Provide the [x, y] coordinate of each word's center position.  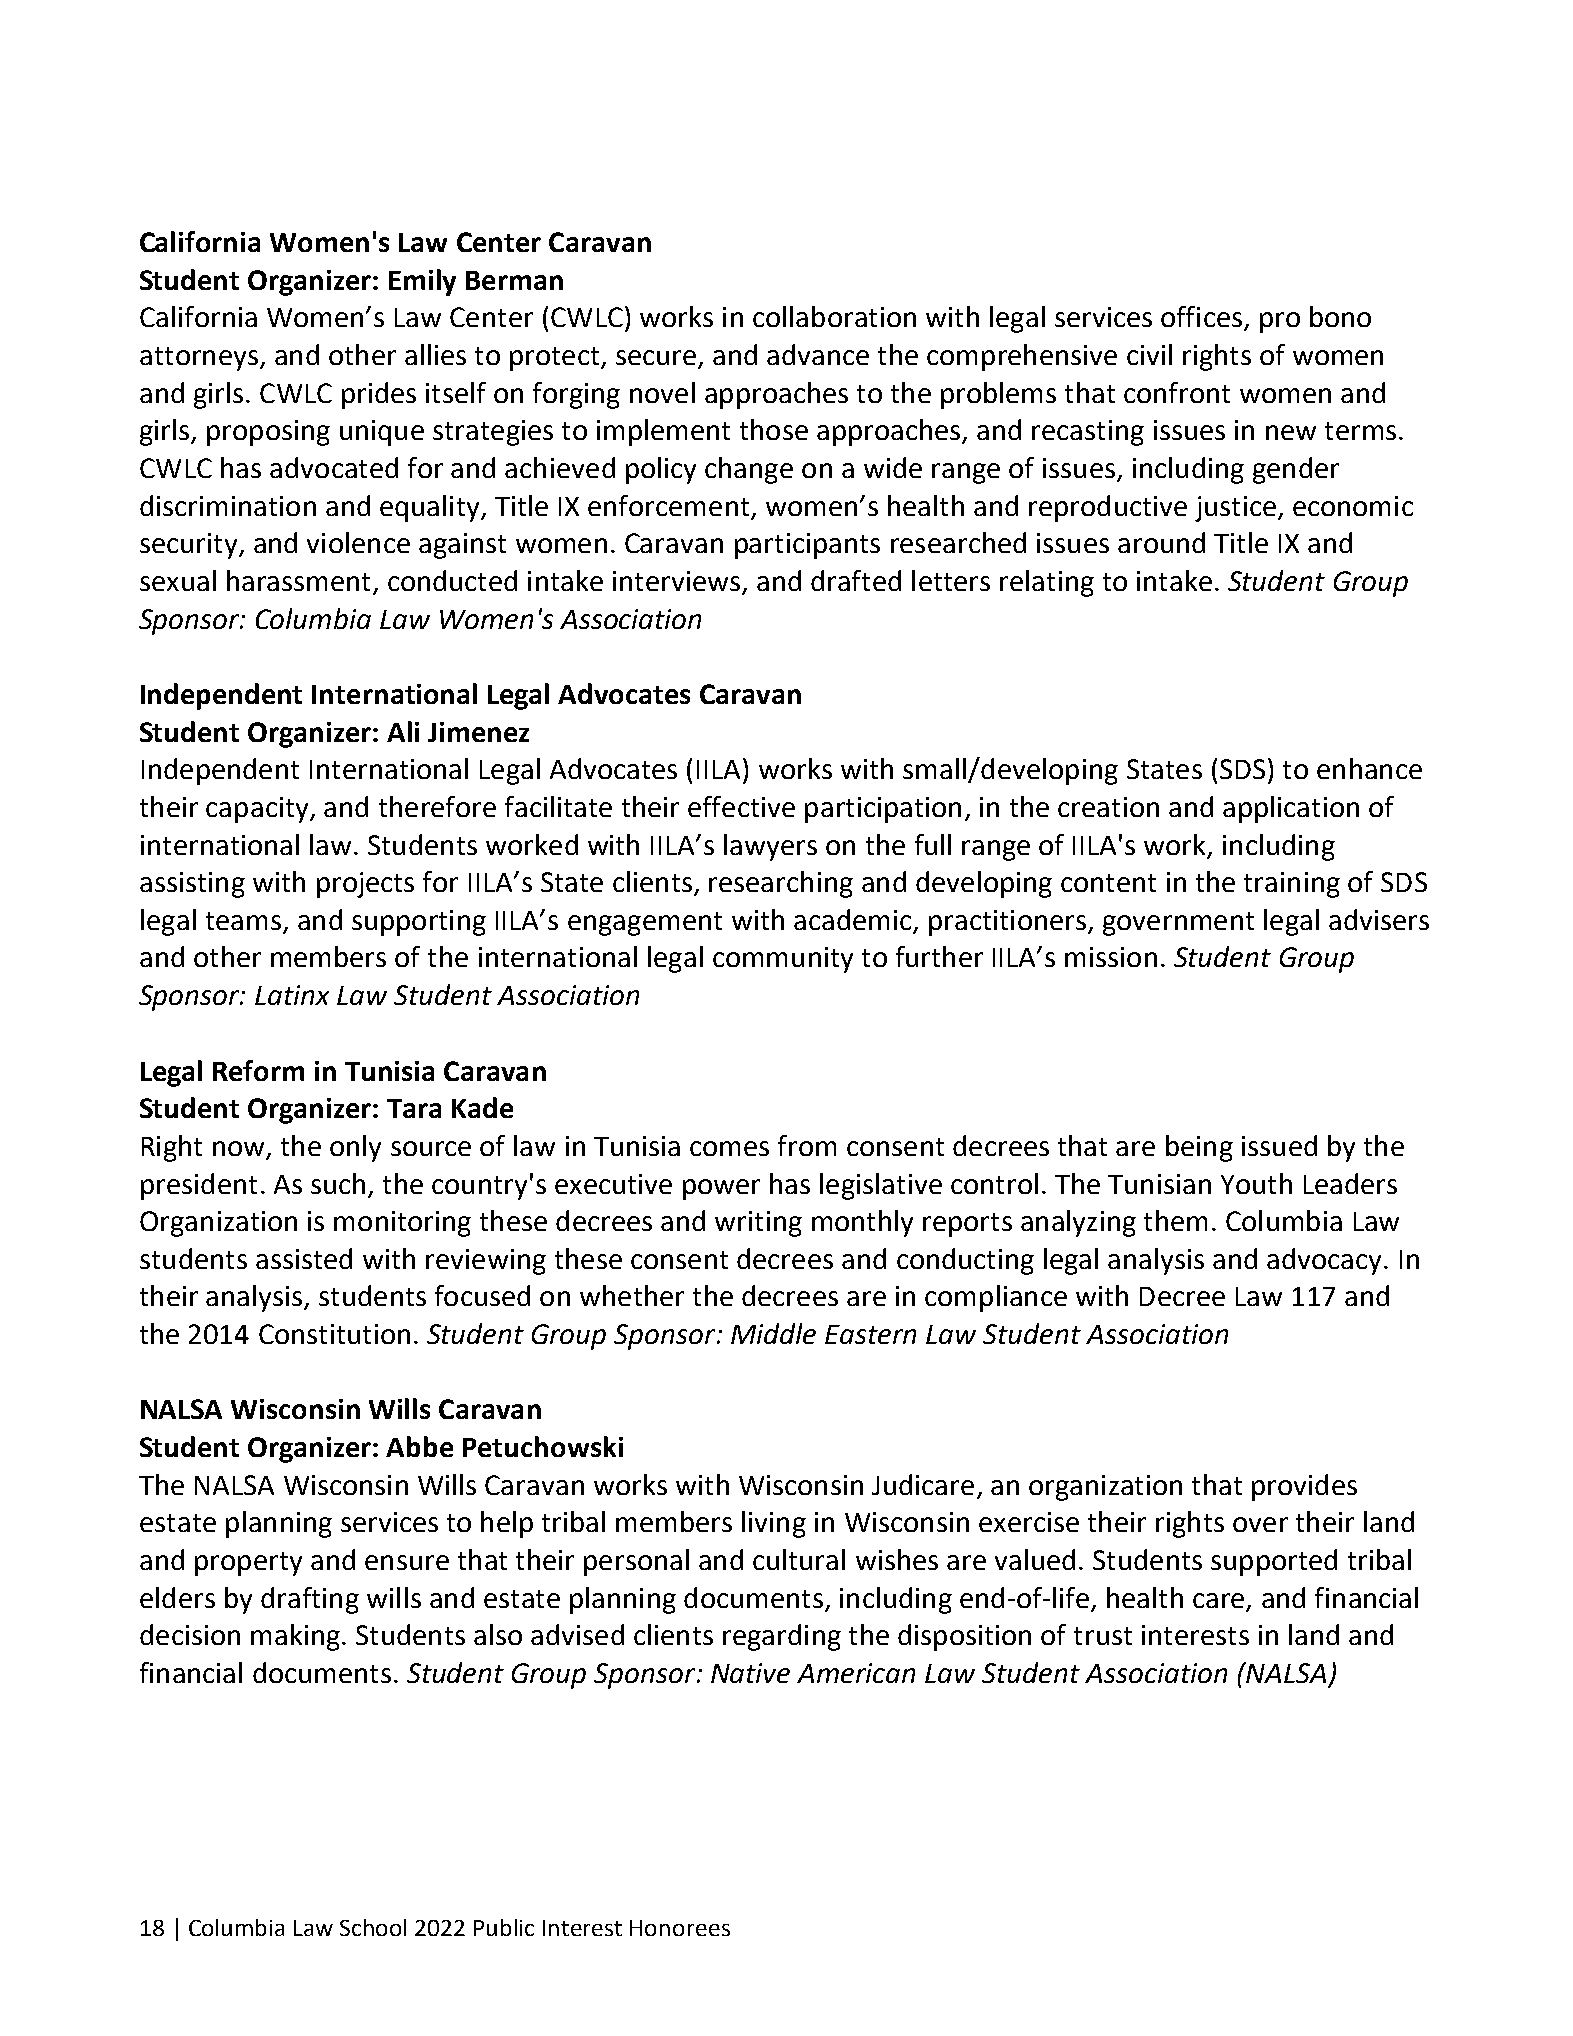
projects [365, 885]
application [1291, 809]
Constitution [334, 1334]
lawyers [770, 847]
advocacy [1324, 1261]
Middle [773, 1333]
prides [379, 395]
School [373, 1927]
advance [818, 354]
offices [1201, 316]
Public [504, 1927]
